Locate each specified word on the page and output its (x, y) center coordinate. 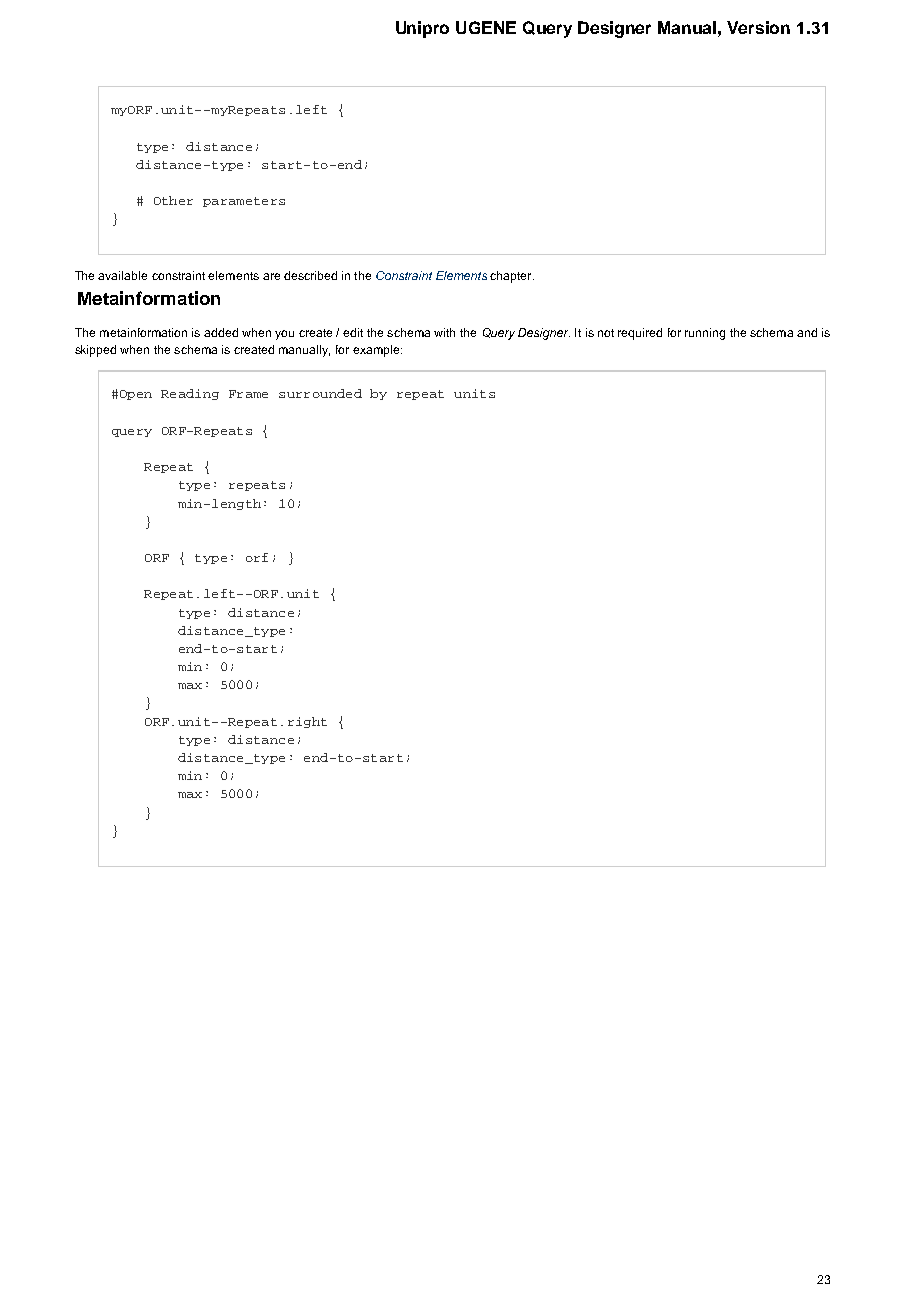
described (310, 275)
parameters (244, 202)
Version (758, 27)
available (122, 275)
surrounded (320, 393)
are (271, 276)
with (444, 332)
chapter (512, 277)
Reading (190, 394)
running (705, 334)
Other (173, 200)
